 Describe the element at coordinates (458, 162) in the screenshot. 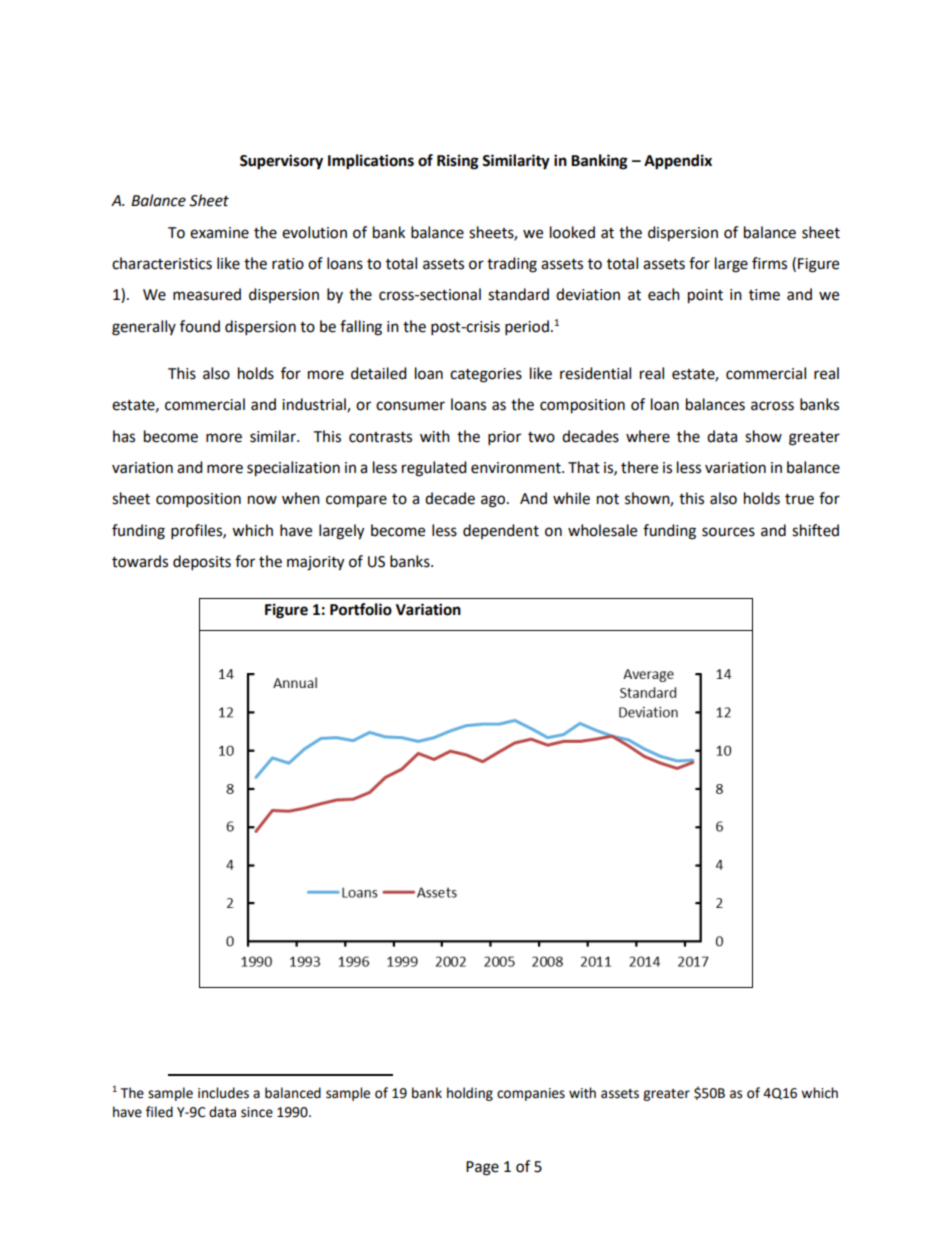

I see `Rising` at that location.
